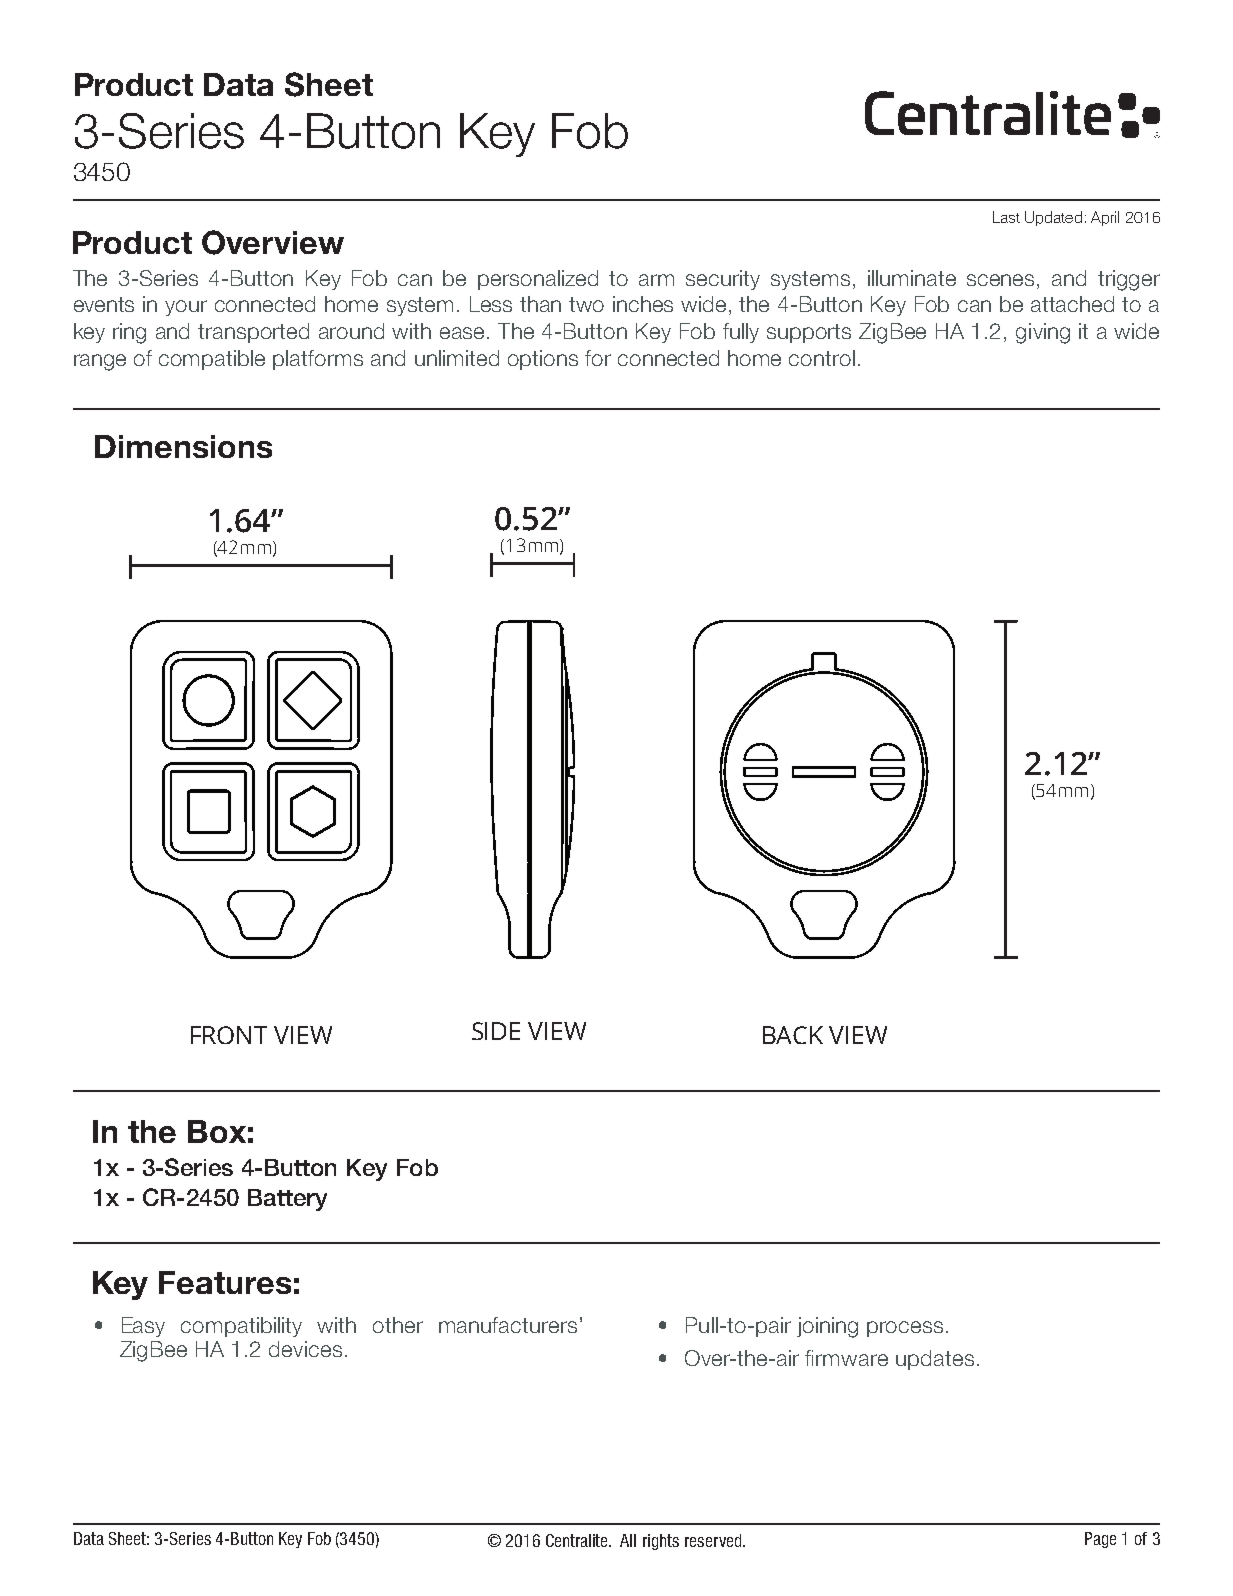 This page has height=1596, width=1233. Describe the element at coordinates (543, 360) in the page. I see `options` at that location.
